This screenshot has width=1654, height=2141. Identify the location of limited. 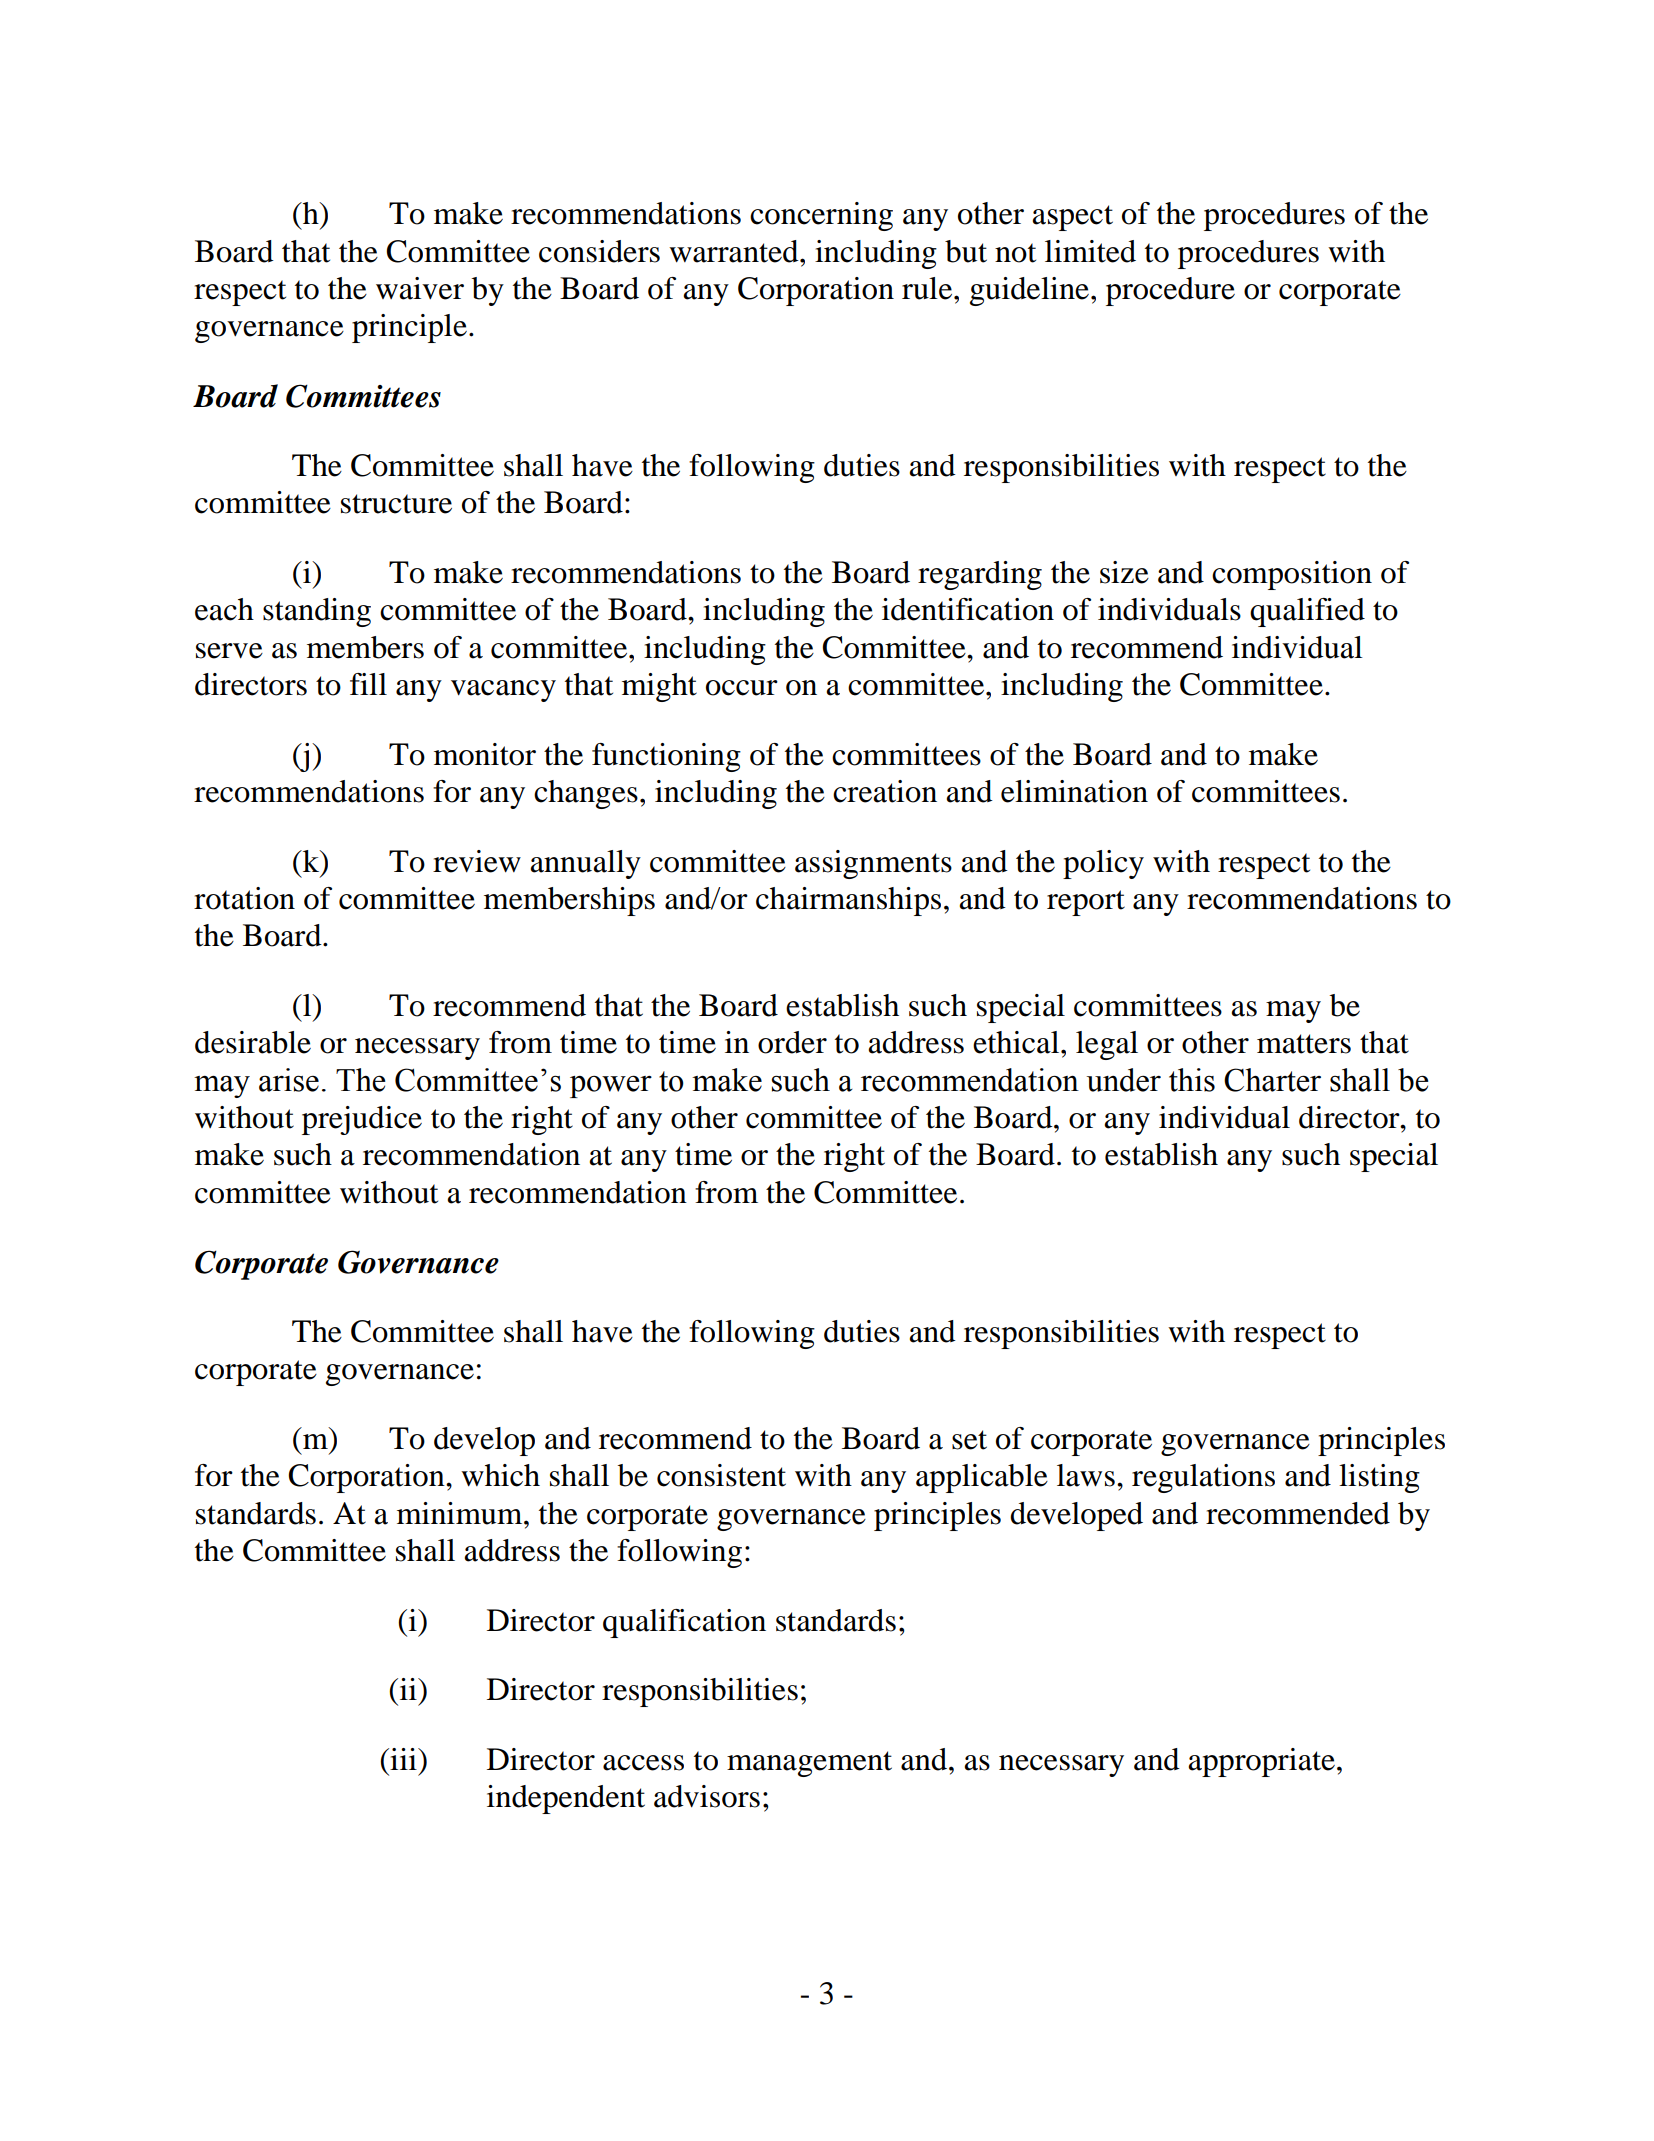
(1090, 251).
